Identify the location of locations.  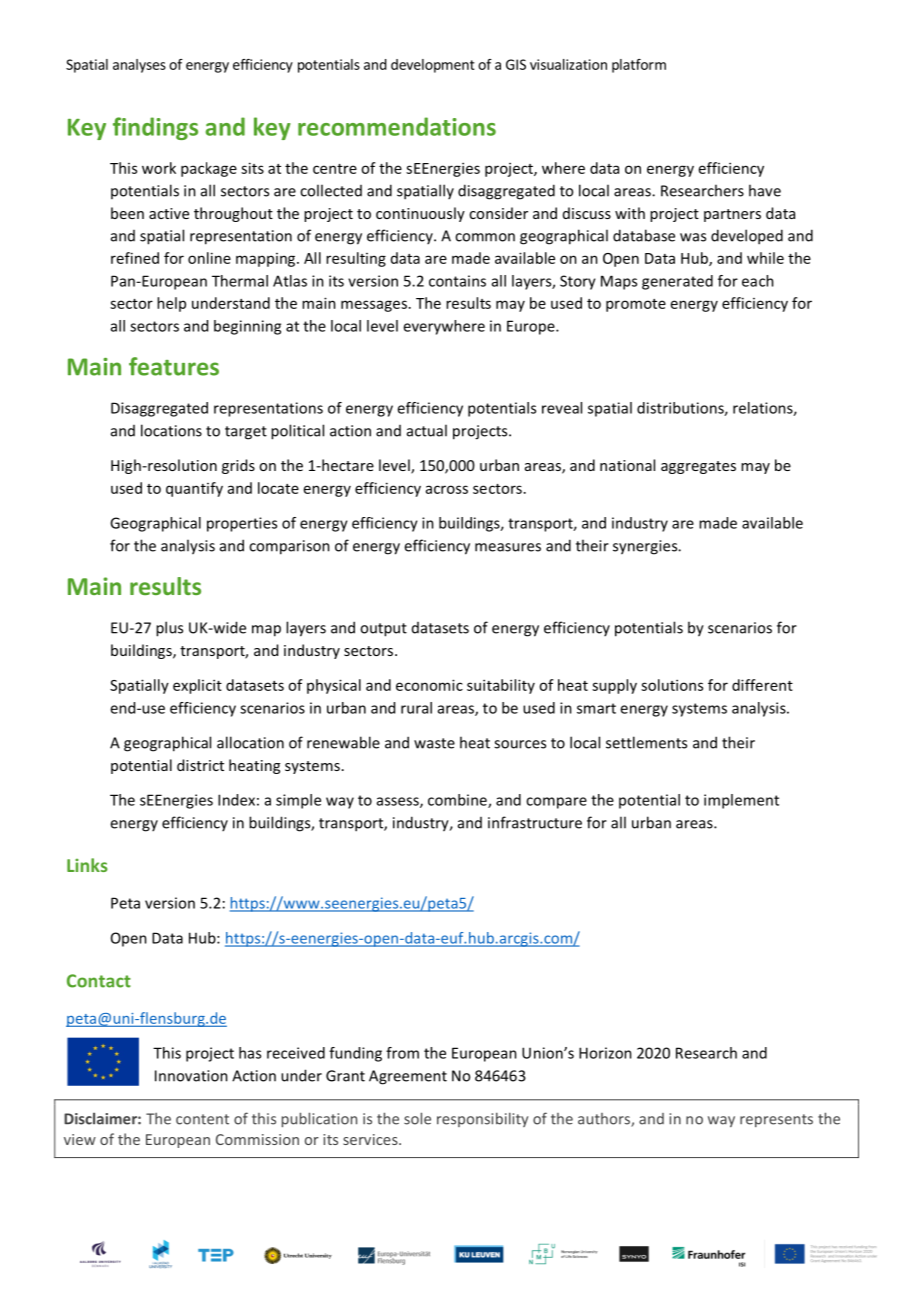
(171, 430).
